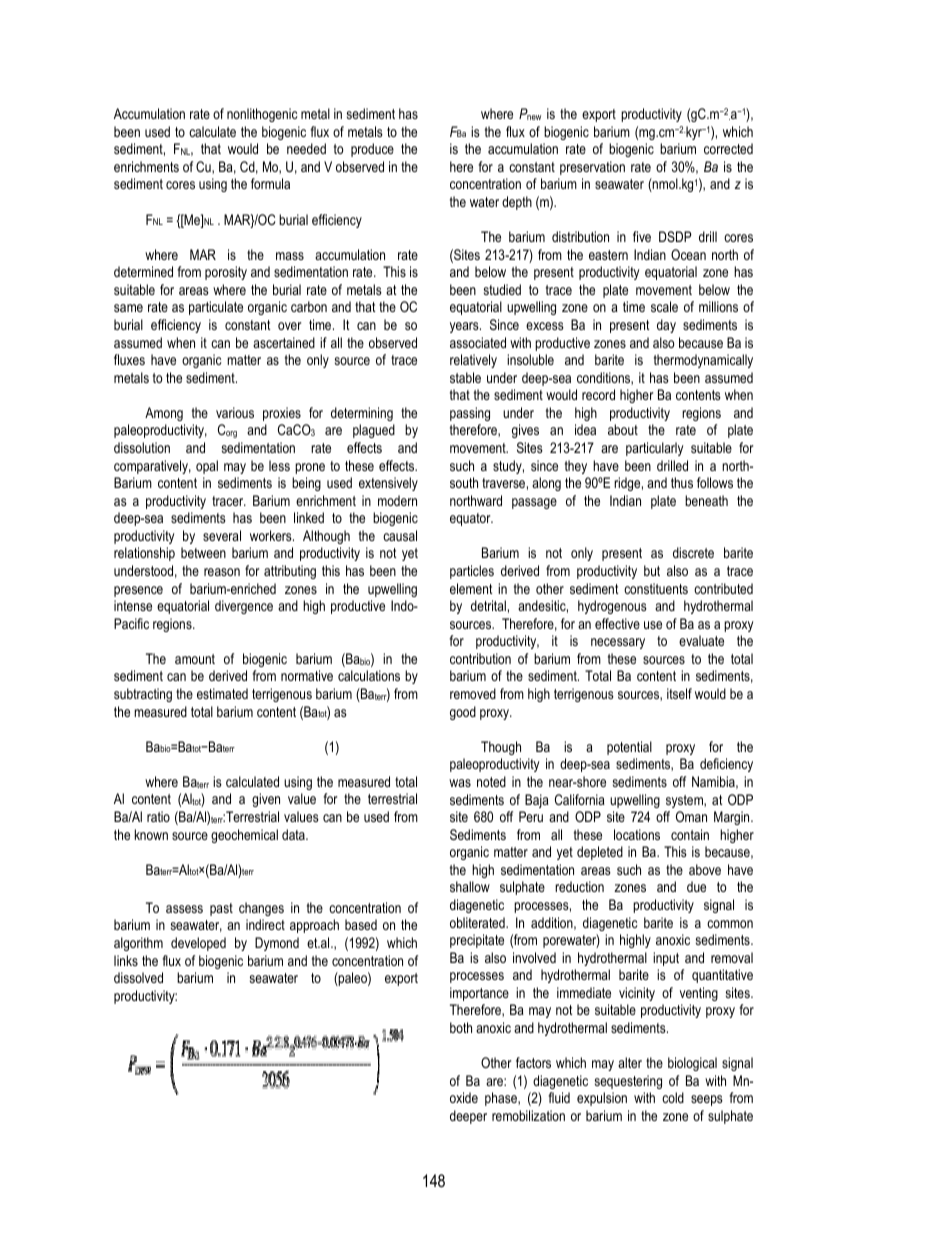 The image size is (952, 1233). Describe the element at coordinates (461, 1027) in the screenshot. I see `both` at that location.
